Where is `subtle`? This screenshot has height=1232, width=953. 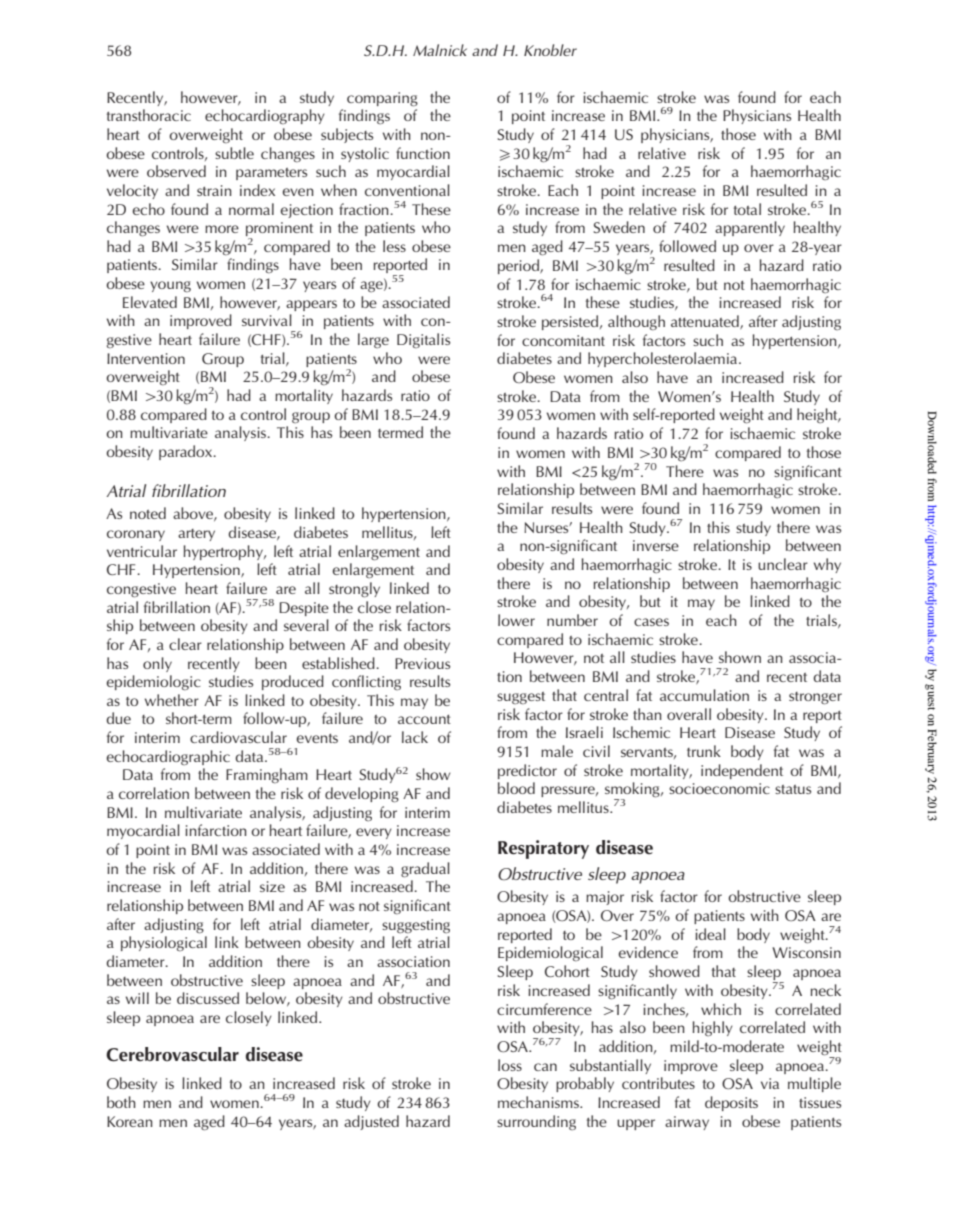
subtle is located at coordinates (234, 153).
